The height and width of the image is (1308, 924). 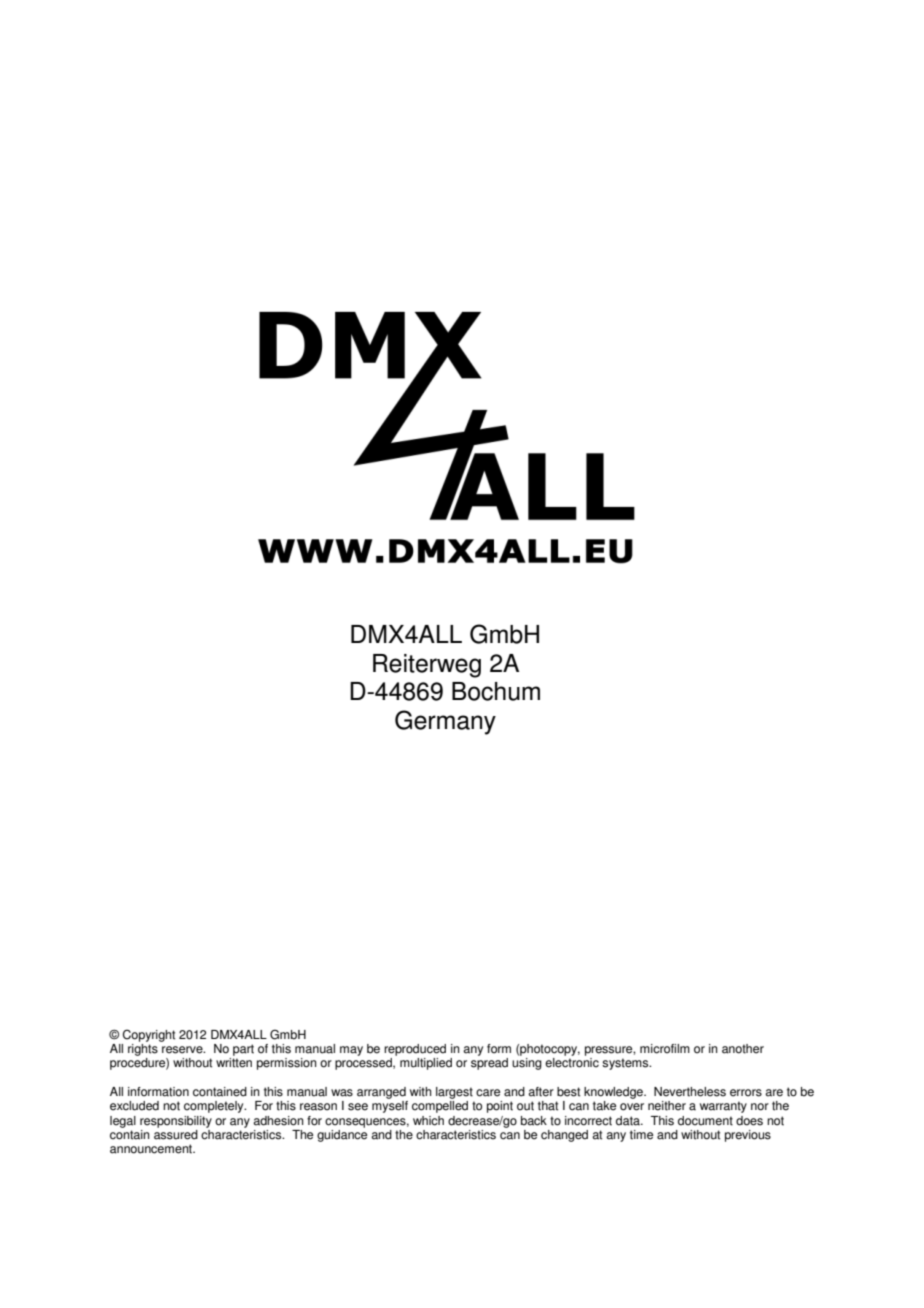 I want to click on Germany, so click(x=445, y=722).
